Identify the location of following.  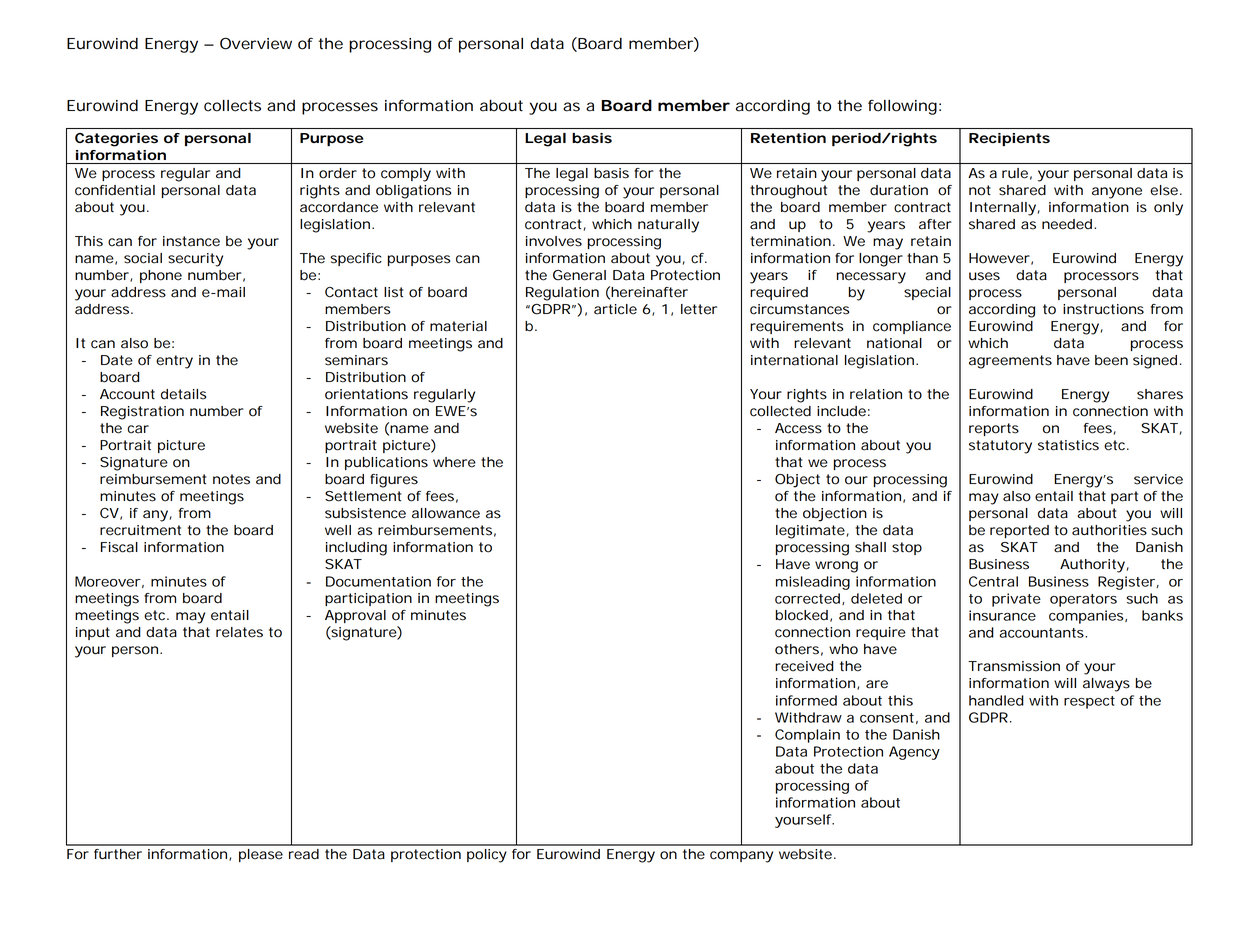
(902, 107).
